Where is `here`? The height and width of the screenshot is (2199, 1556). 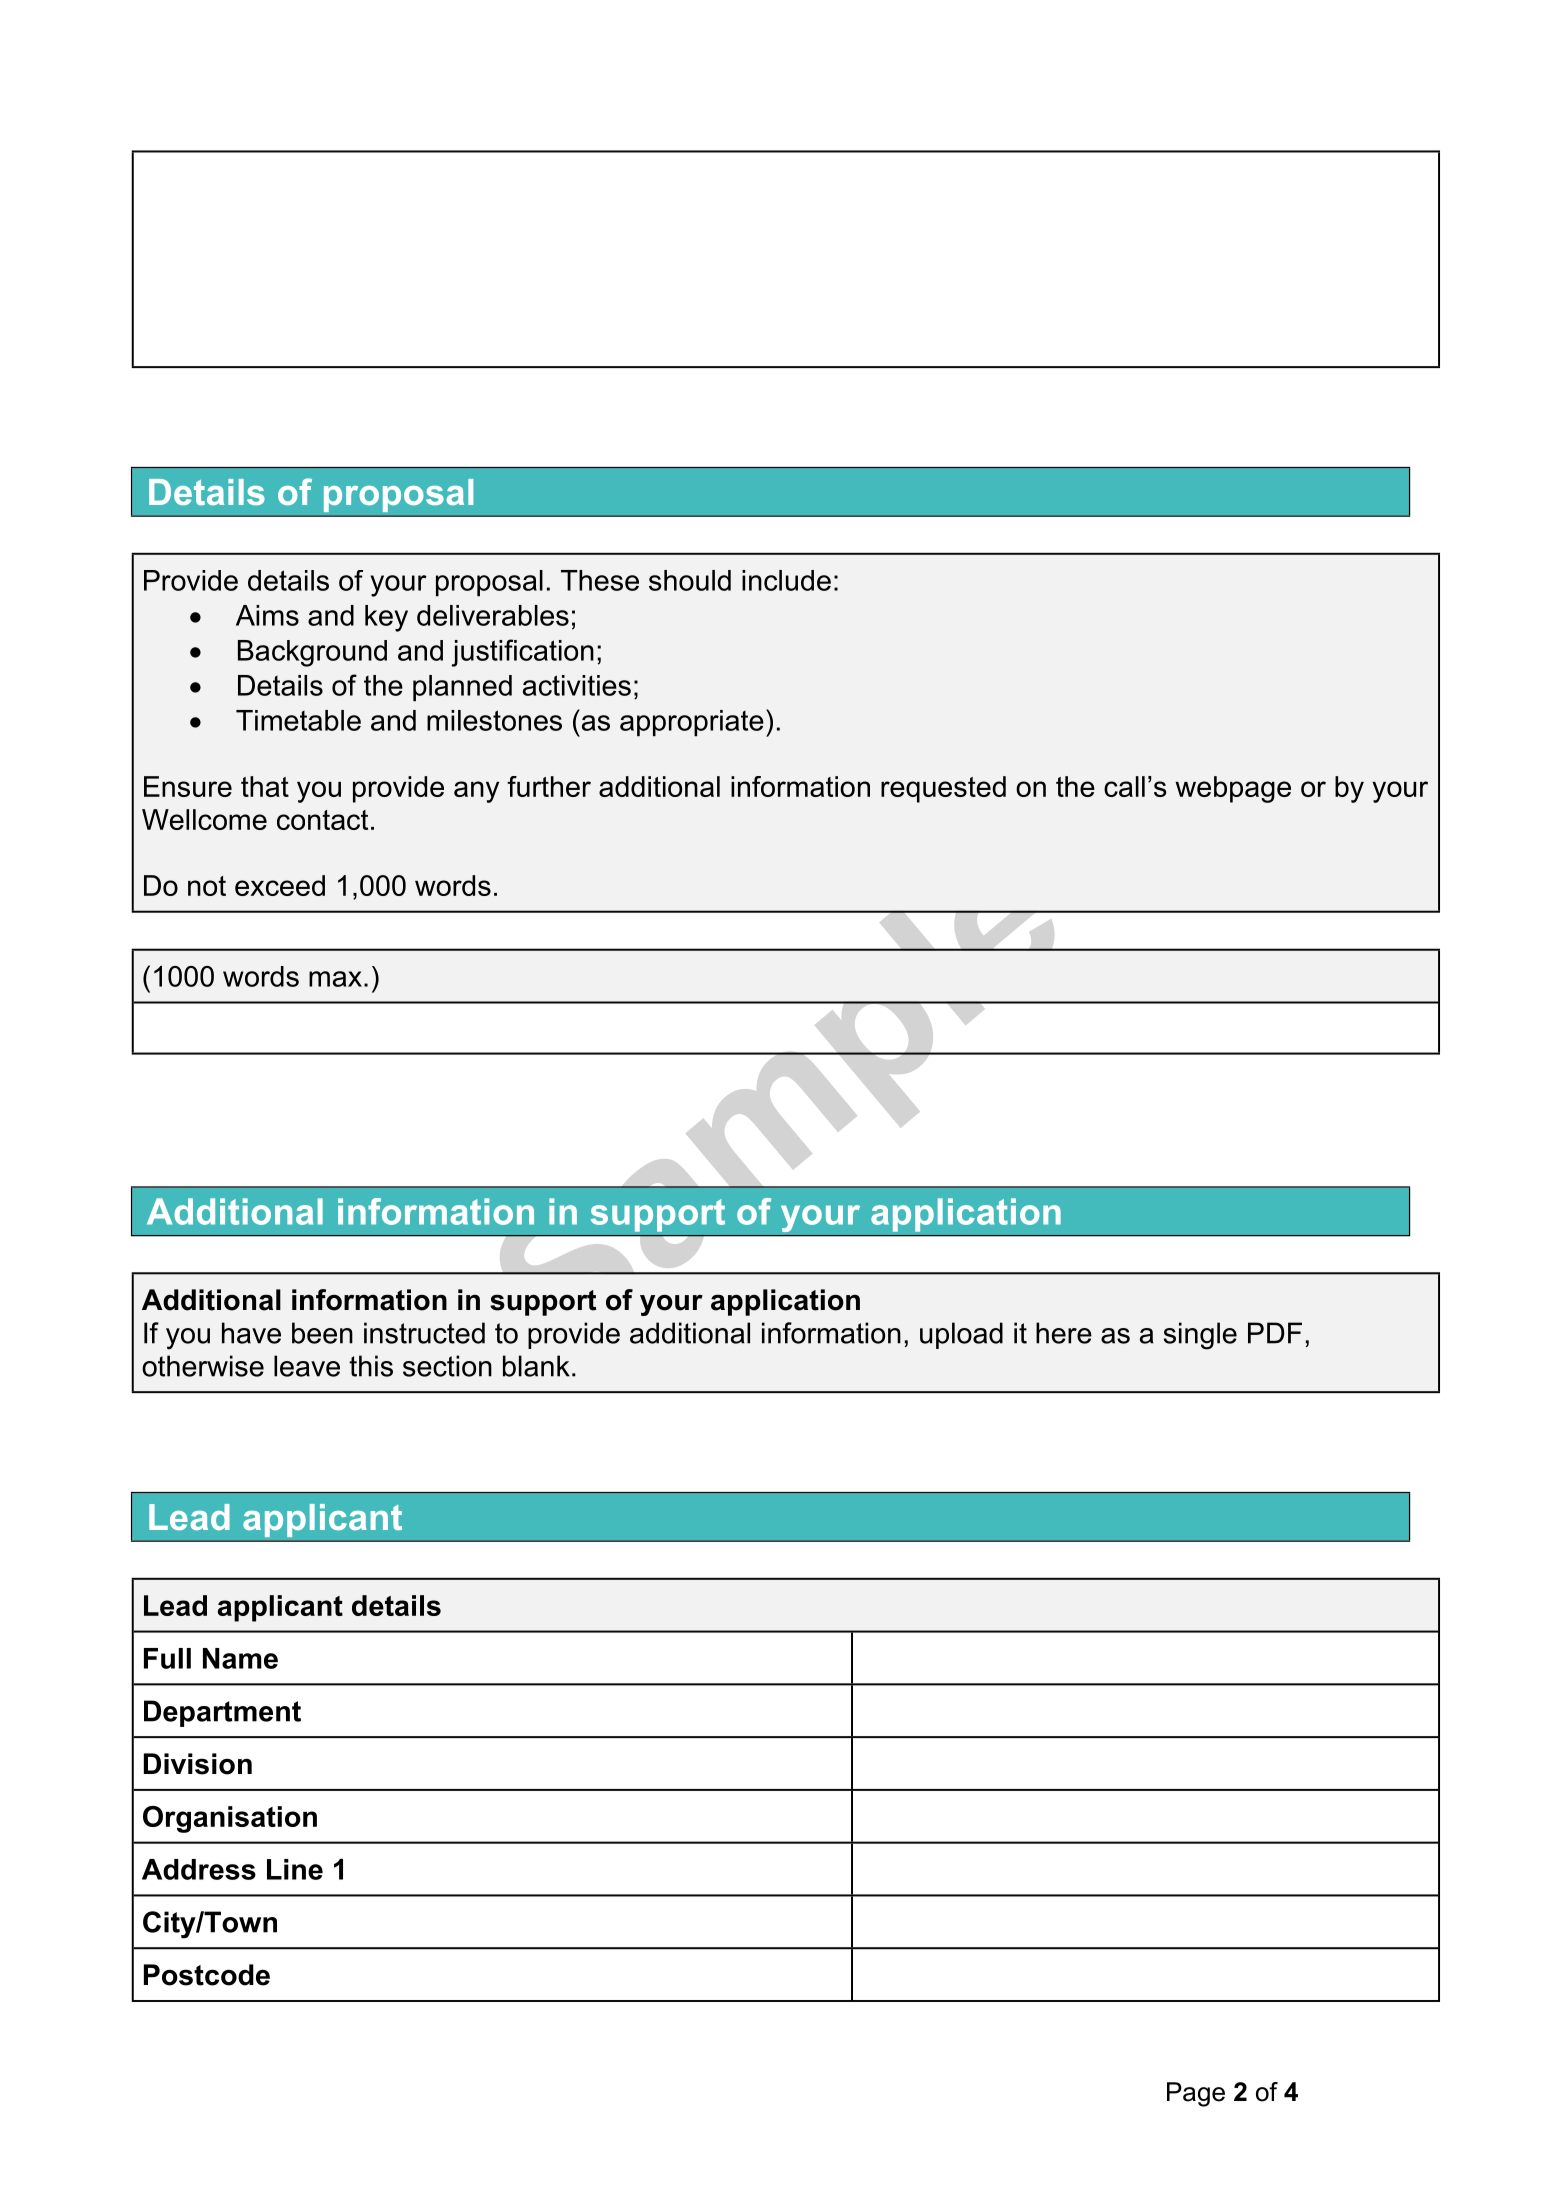
here is located at coordinates (1064, 1333).
